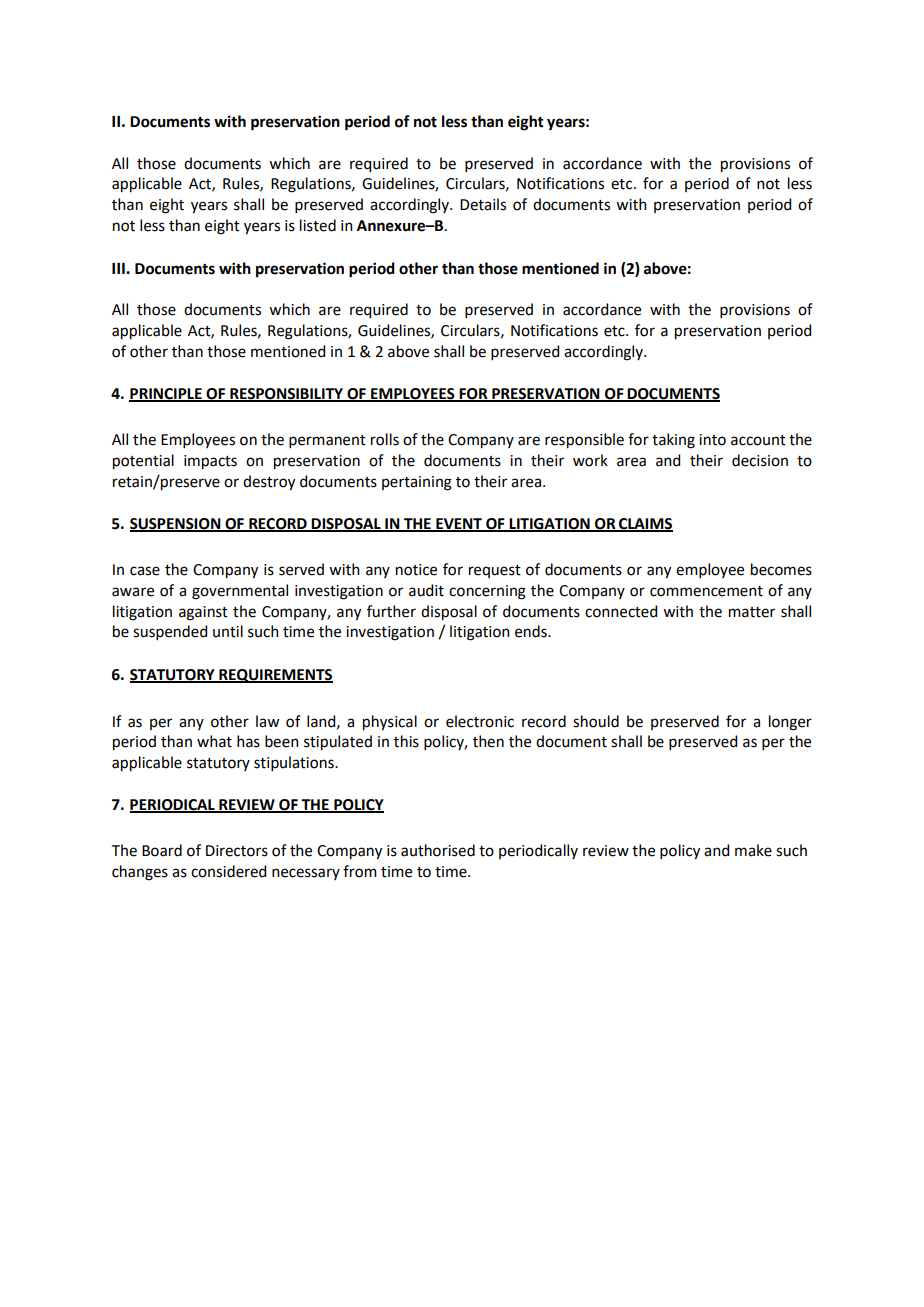 The image size is (924, 1307). I want to click on ends, so click(532, 631).
